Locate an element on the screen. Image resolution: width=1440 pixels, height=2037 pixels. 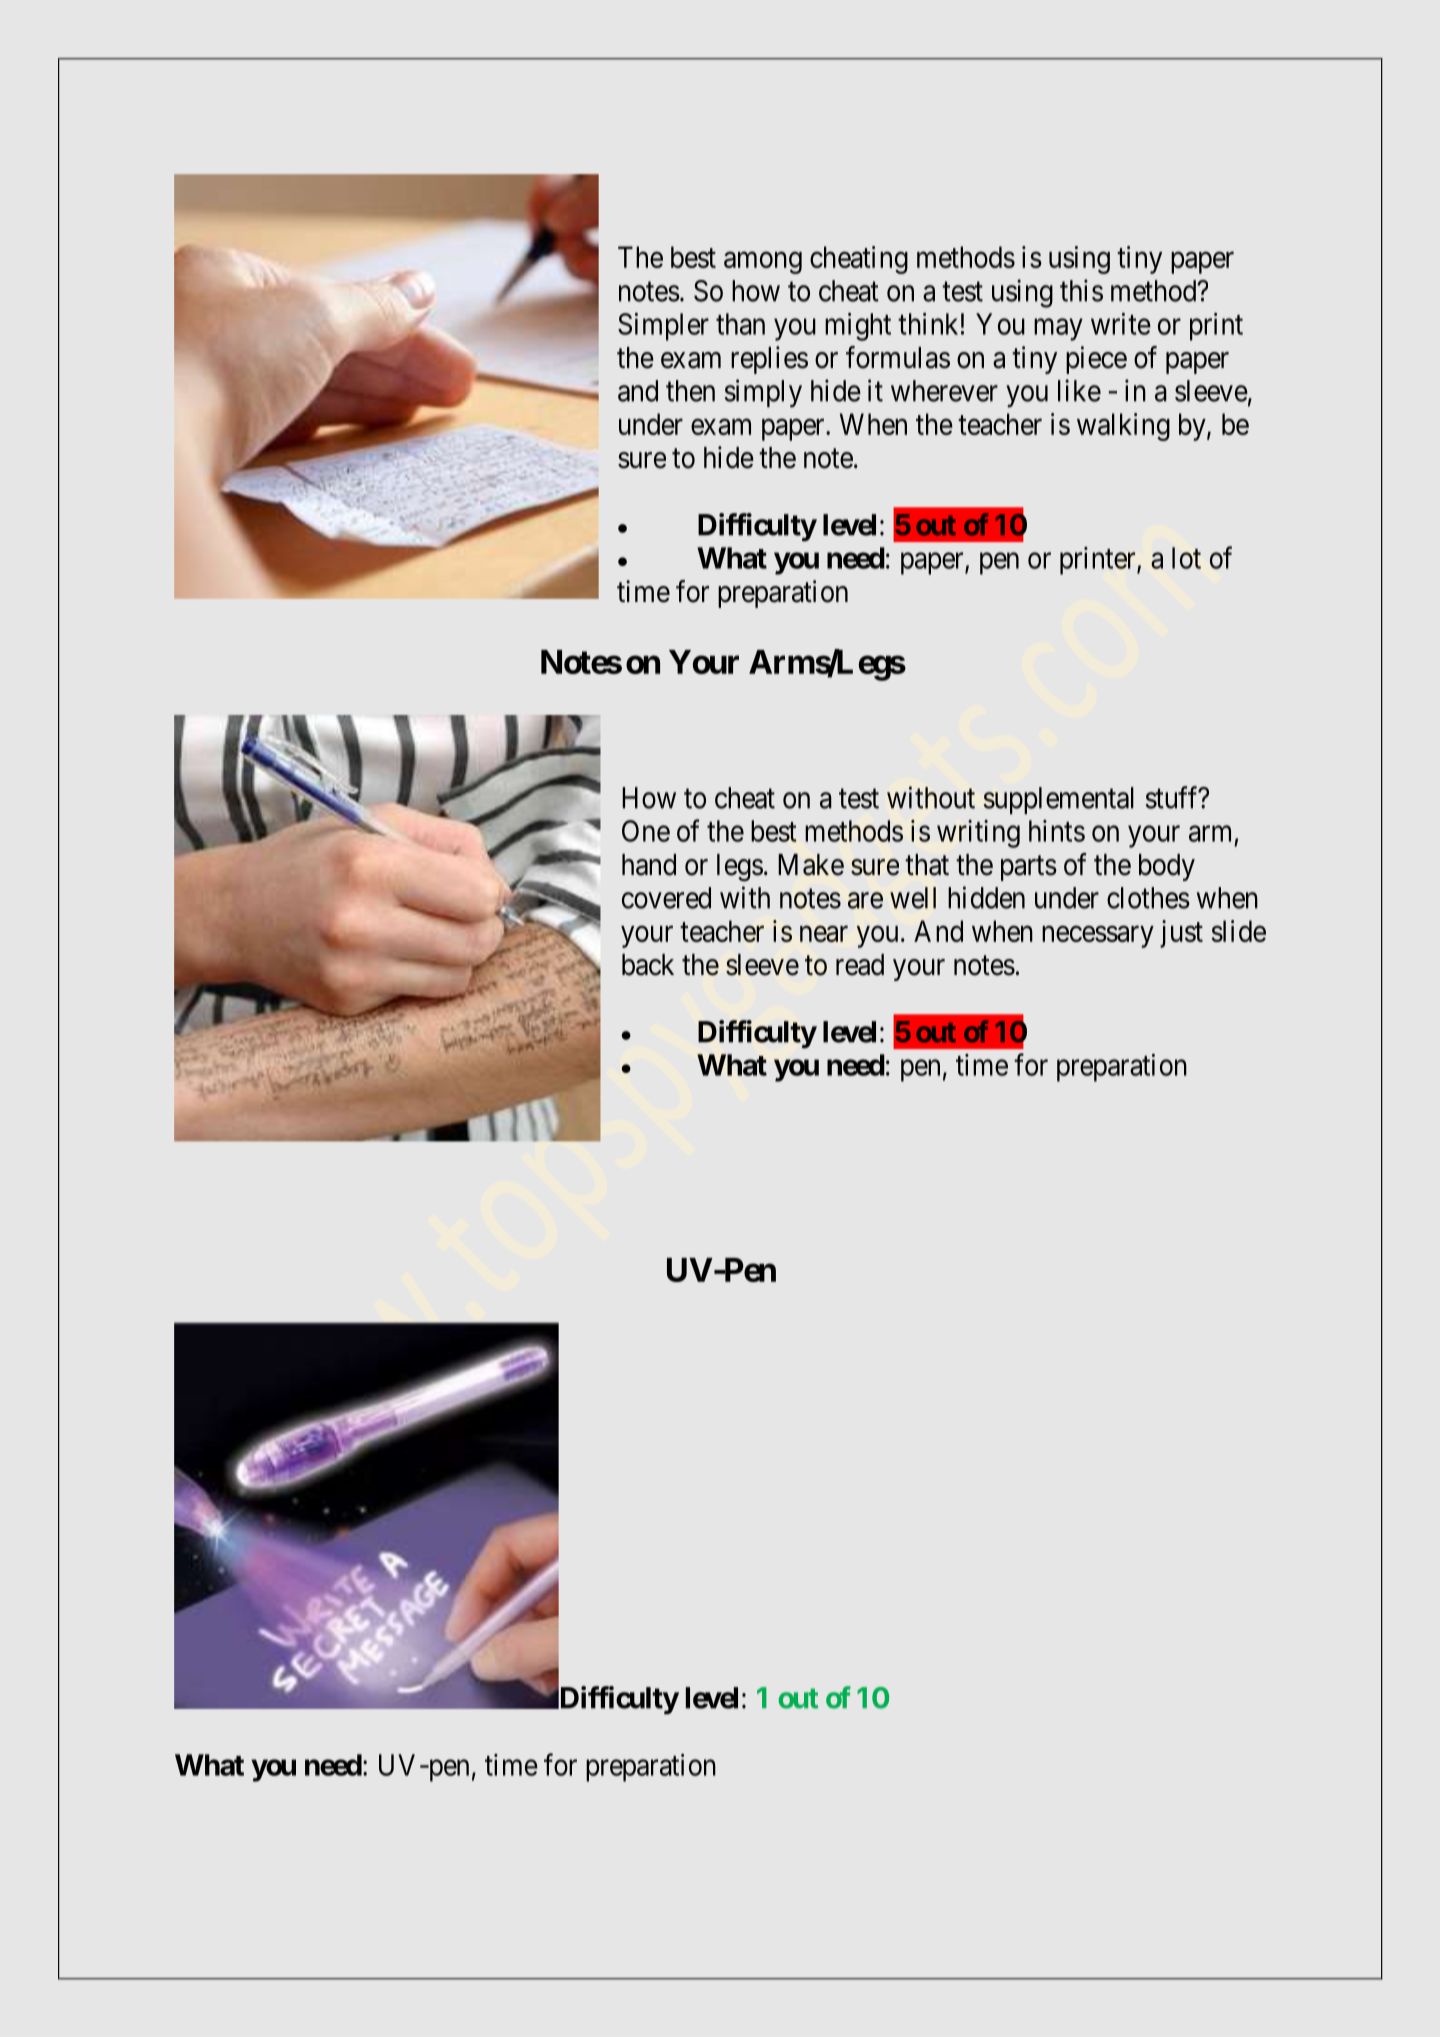
among is located at coordinates (763, 263).
